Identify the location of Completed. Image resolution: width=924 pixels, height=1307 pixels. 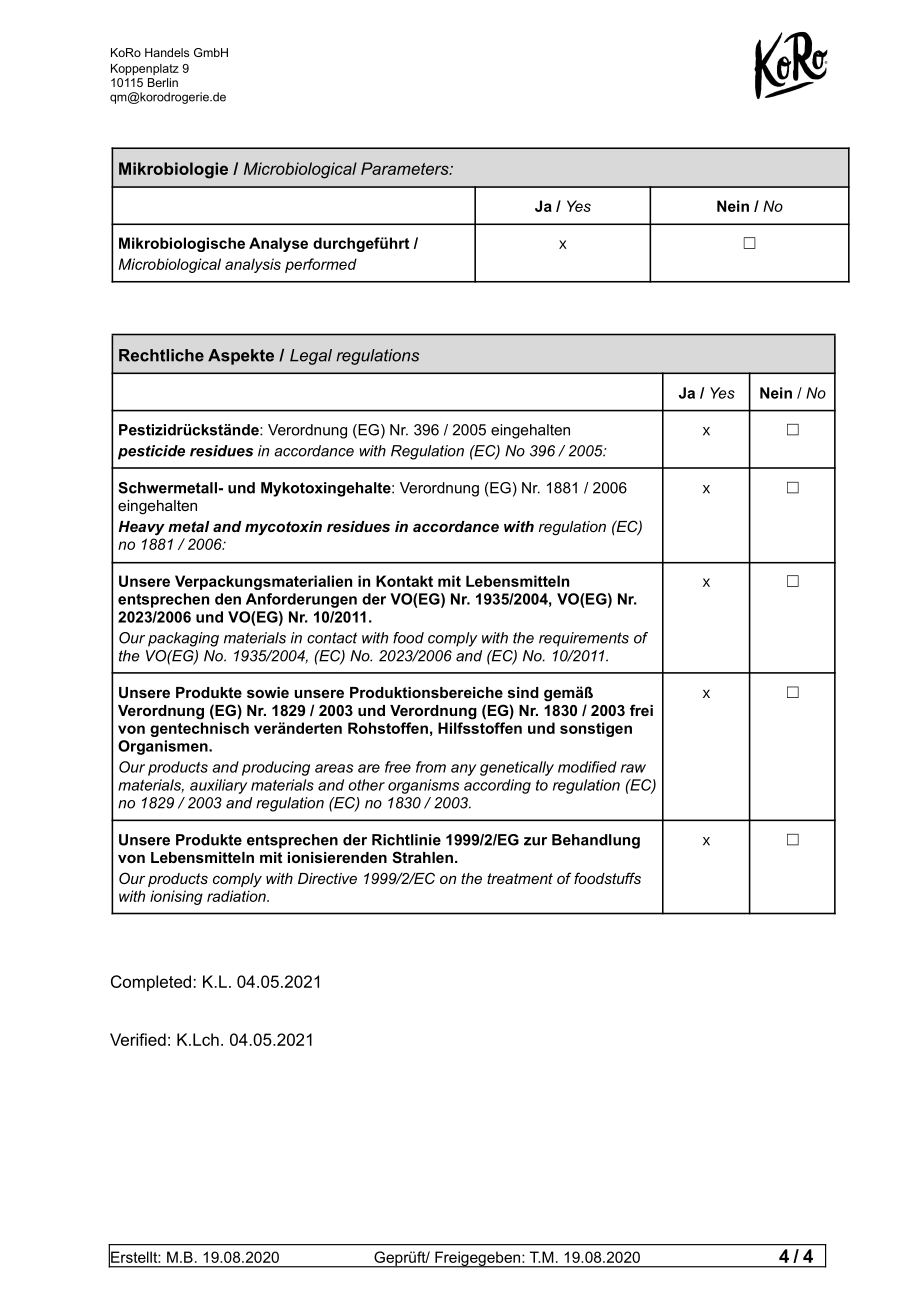
(152, 983).
